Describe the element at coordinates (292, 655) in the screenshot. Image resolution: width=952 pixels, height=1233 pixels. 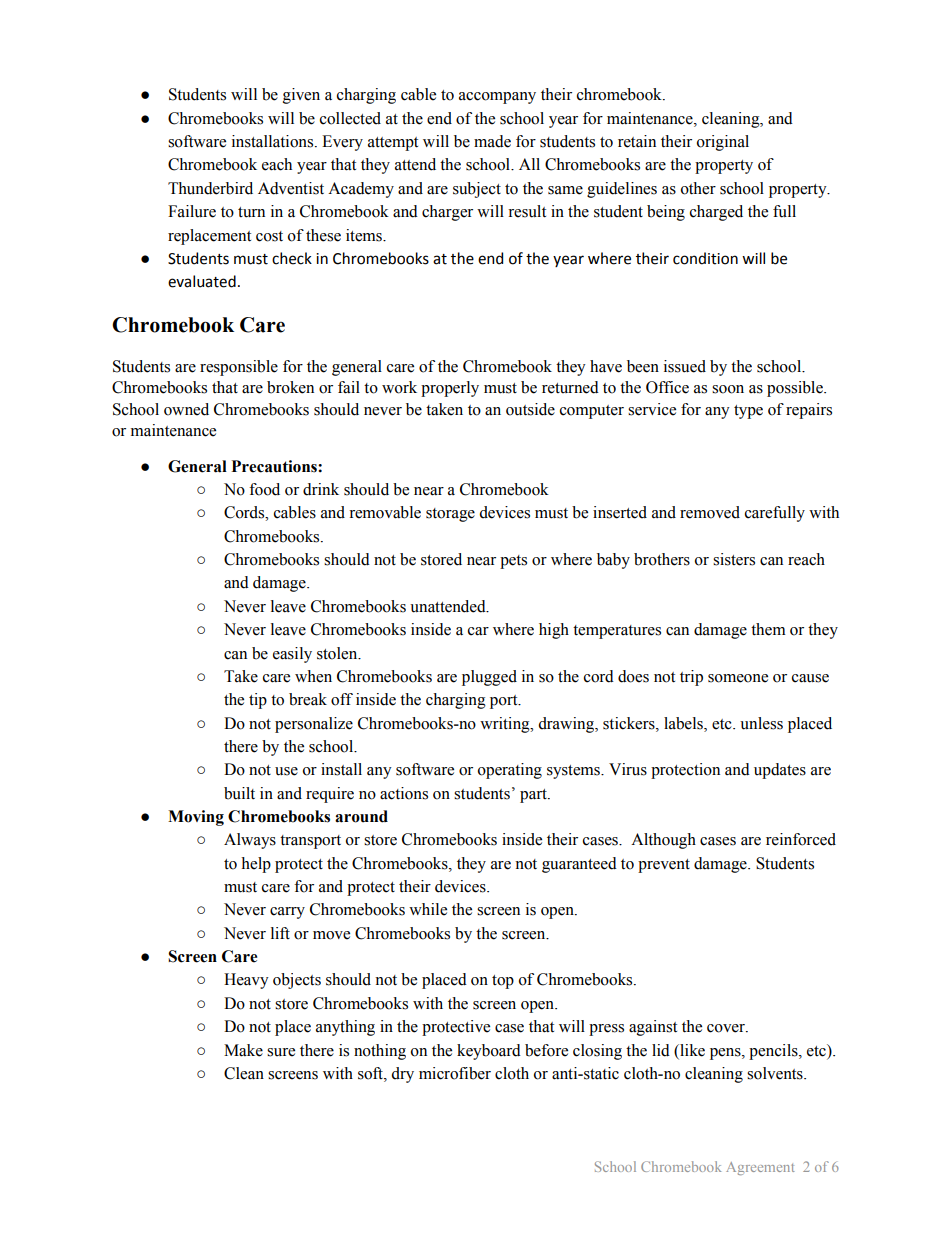
I see `easily` at that location.
